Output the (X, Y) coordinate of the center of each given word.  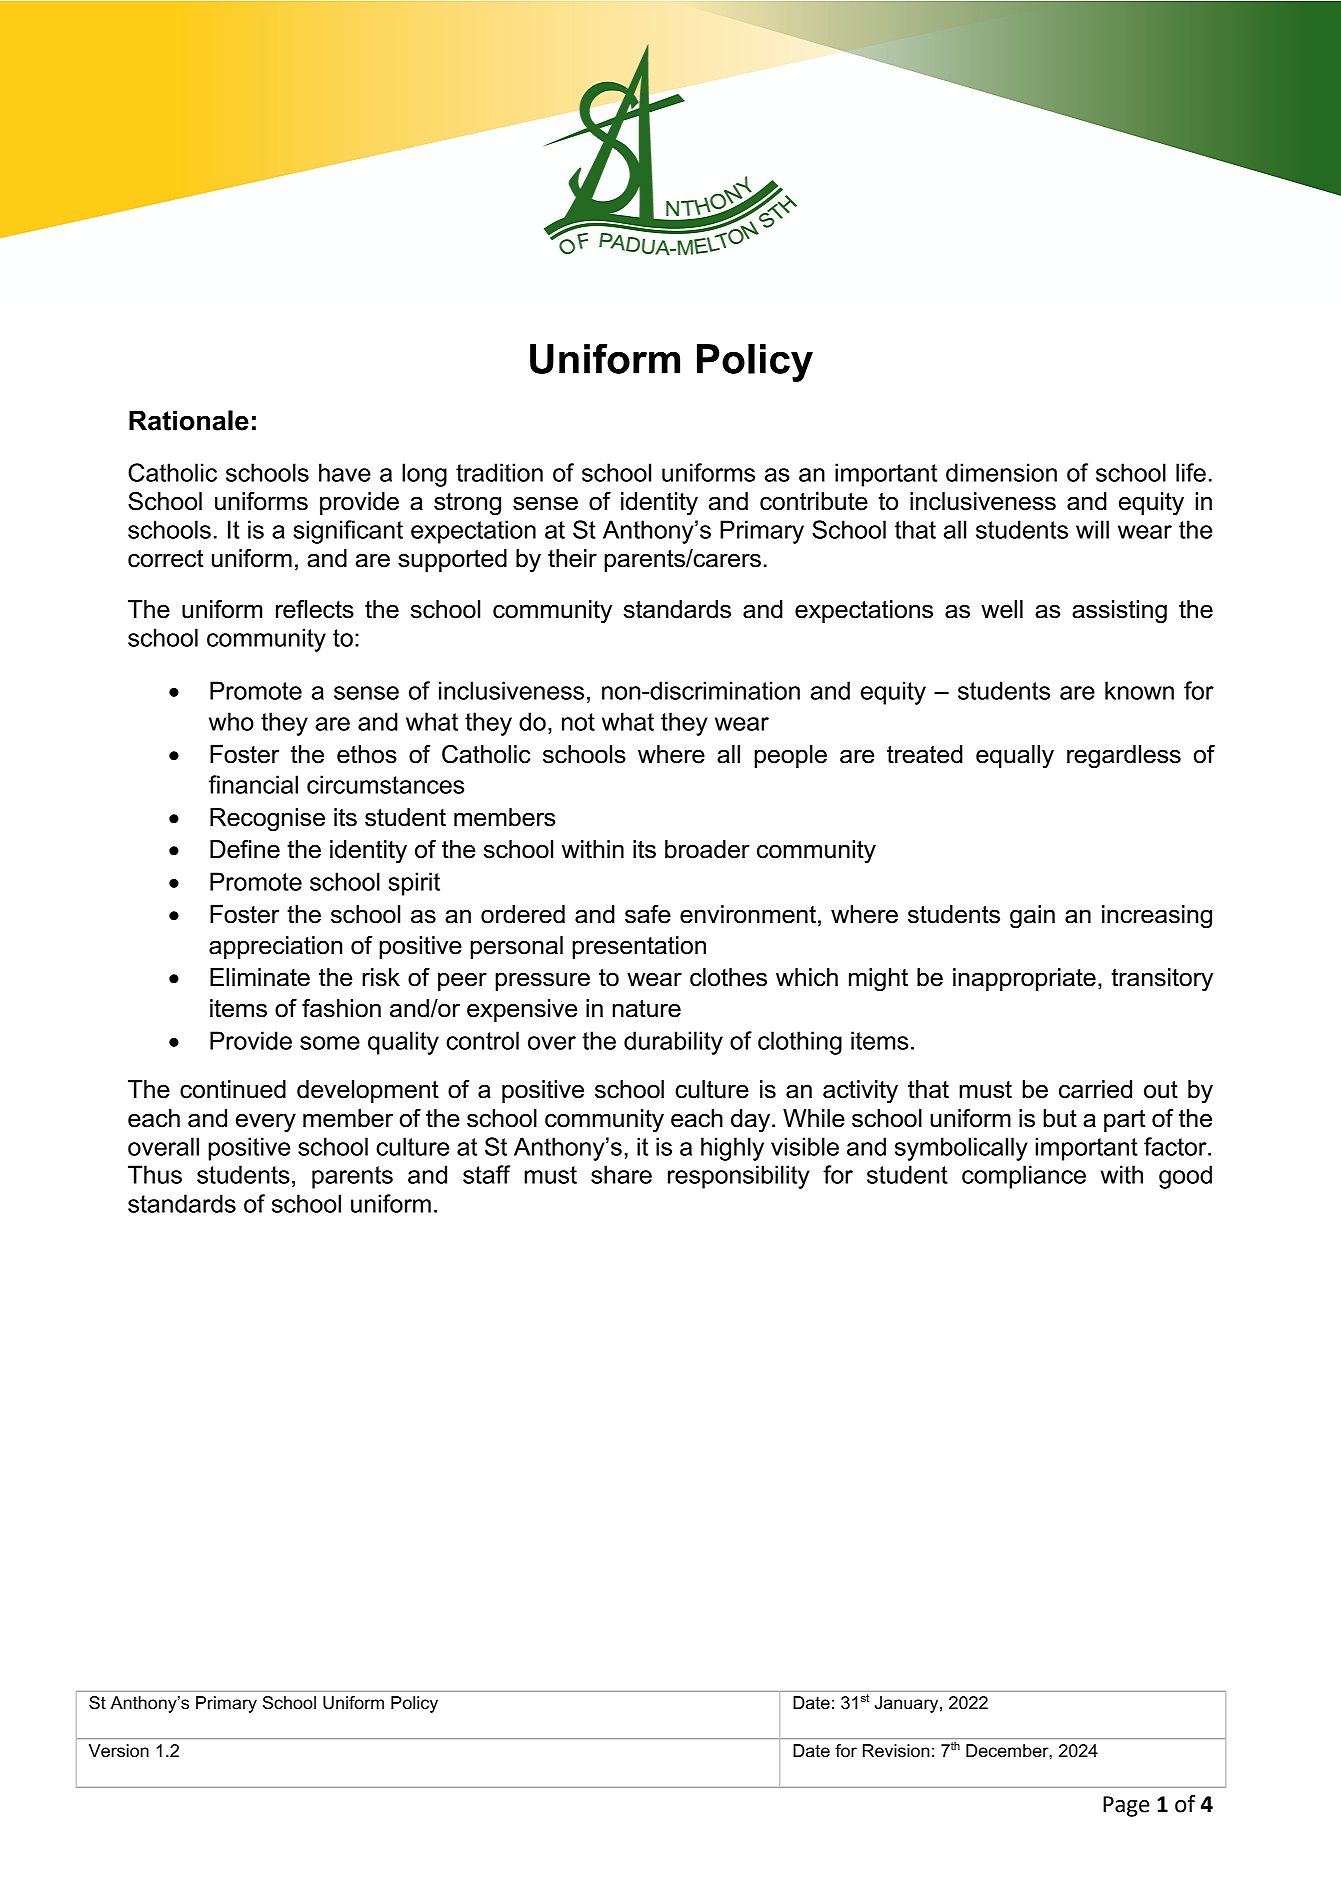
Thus (155, 1174)
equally (1015, 757)
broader (707, 849)
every (266, 1123)
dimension (1001, 472)
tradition (499, 472)
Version (119, 1751)
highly (732, 1149)
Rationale (189, 420)
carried (1095, 1089)
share (621, 1174)
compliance (1024, 1177)
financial (253, 784)
